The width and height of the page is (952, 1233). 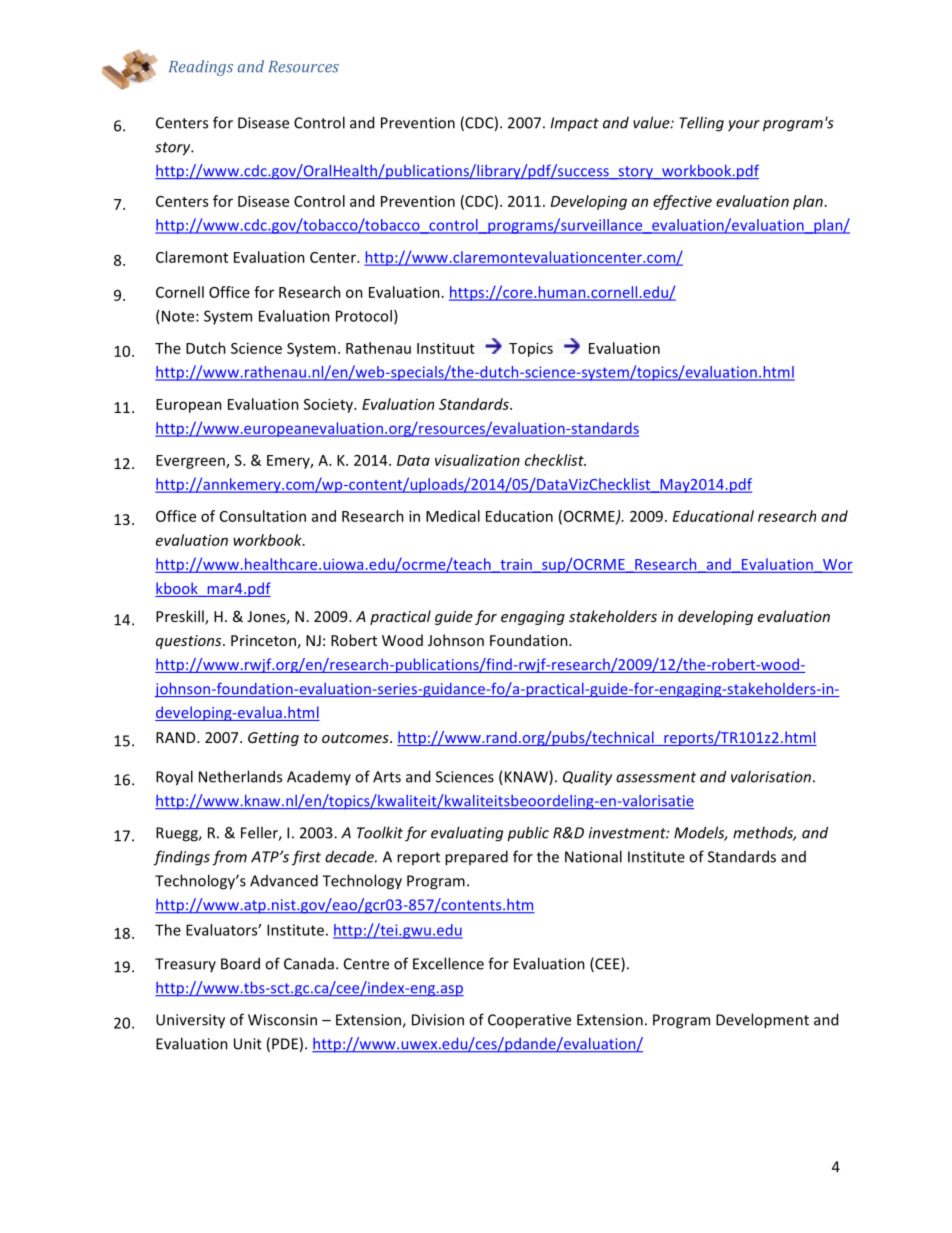 What do you see at coordinates (201, 68) in the page?
I see `Readings` at bounding box center [201, 68].
